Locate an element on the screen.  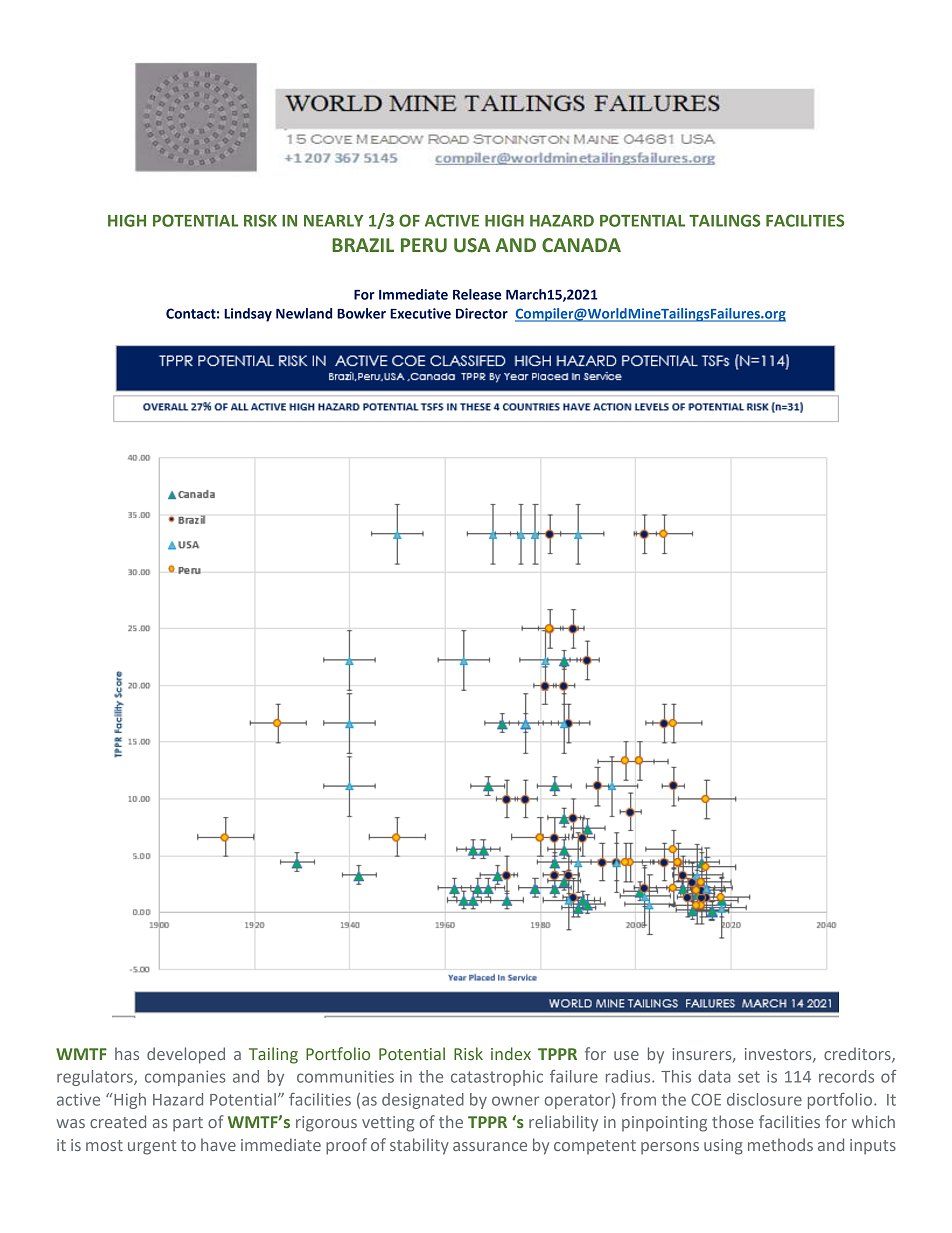
has is located at coordinates (127, 1053).
